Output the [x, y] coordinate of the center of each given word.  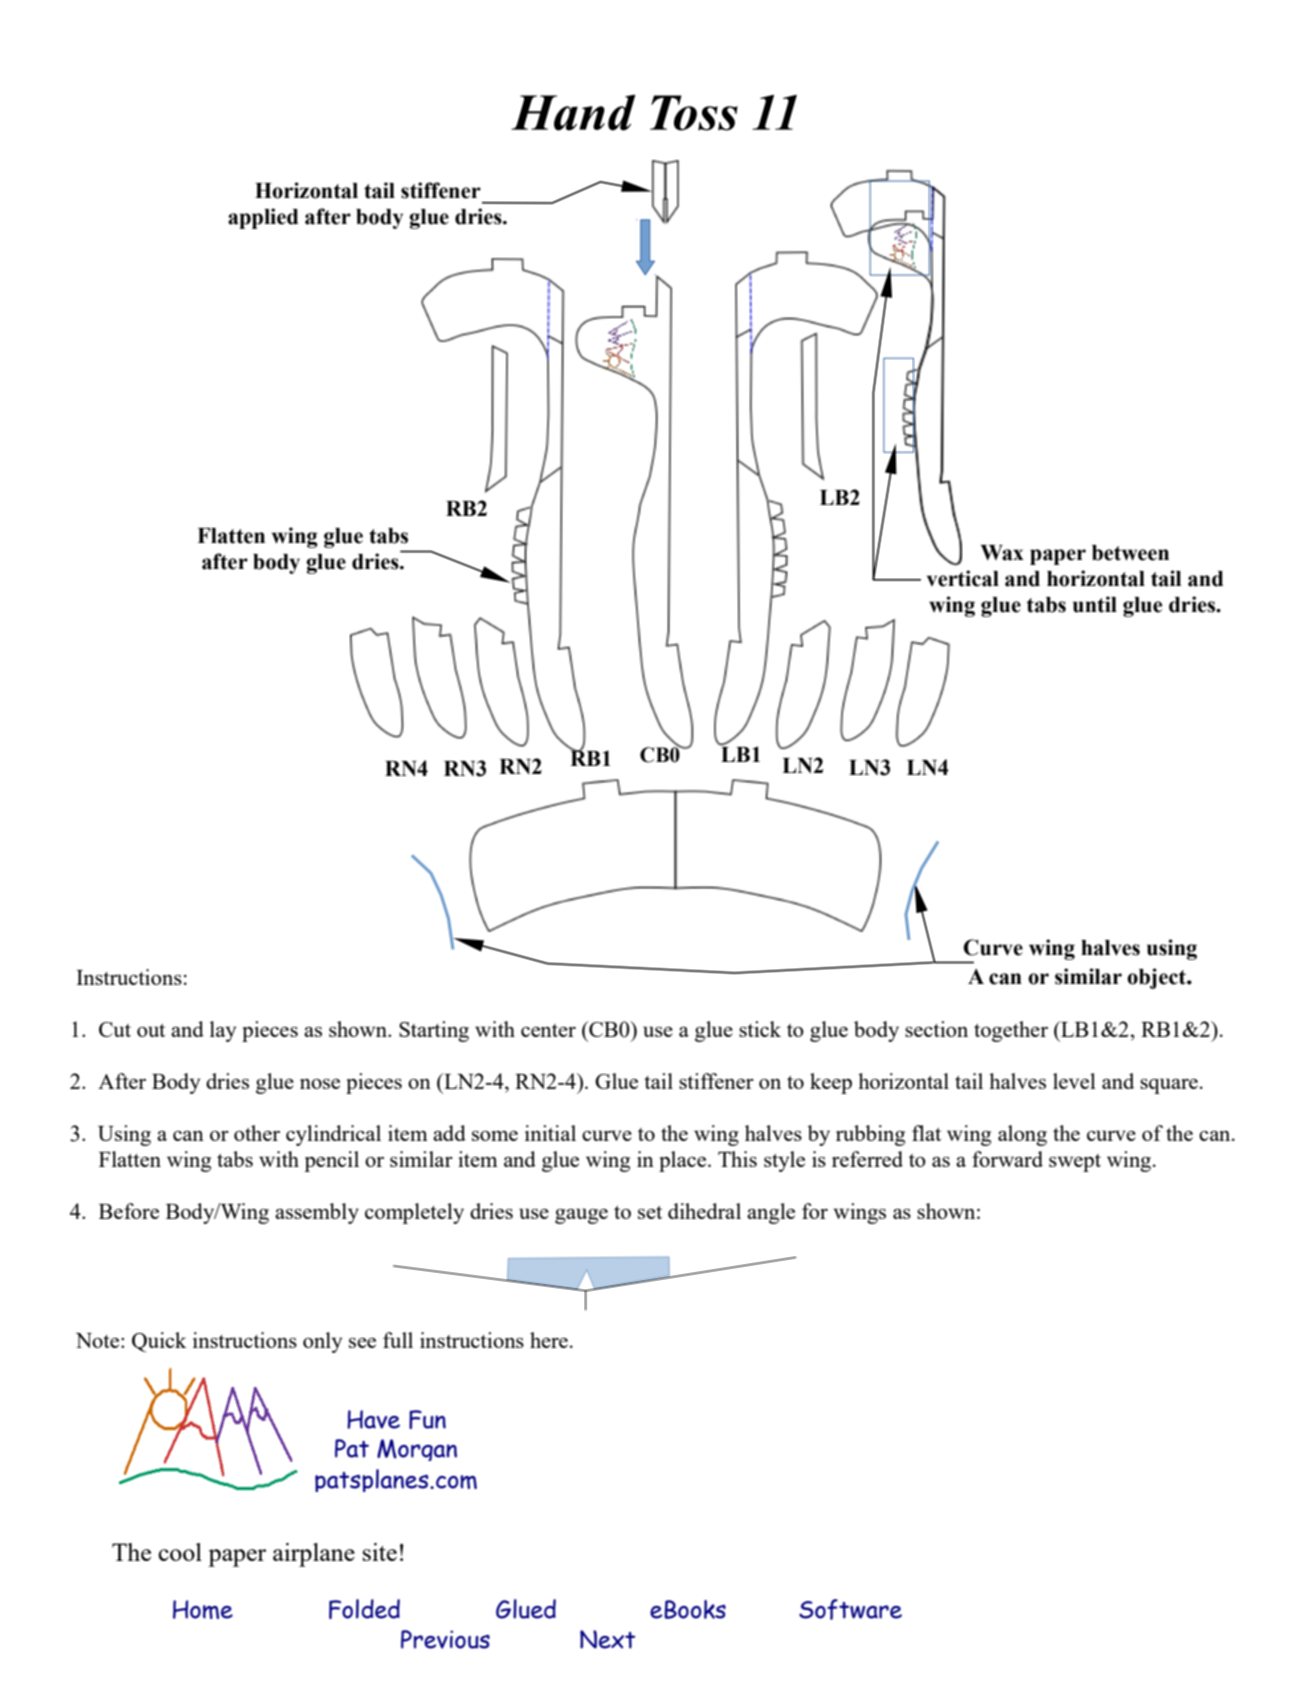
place [684, 1161]
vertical [963, 578]
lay [223, 1031]
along [1022, 1135]
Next [607, 1639]
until [1095, 604]
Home [203, 1609]
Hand [573, 112]
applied [263, 218]
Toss [694, 113]
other [257, 1133]
